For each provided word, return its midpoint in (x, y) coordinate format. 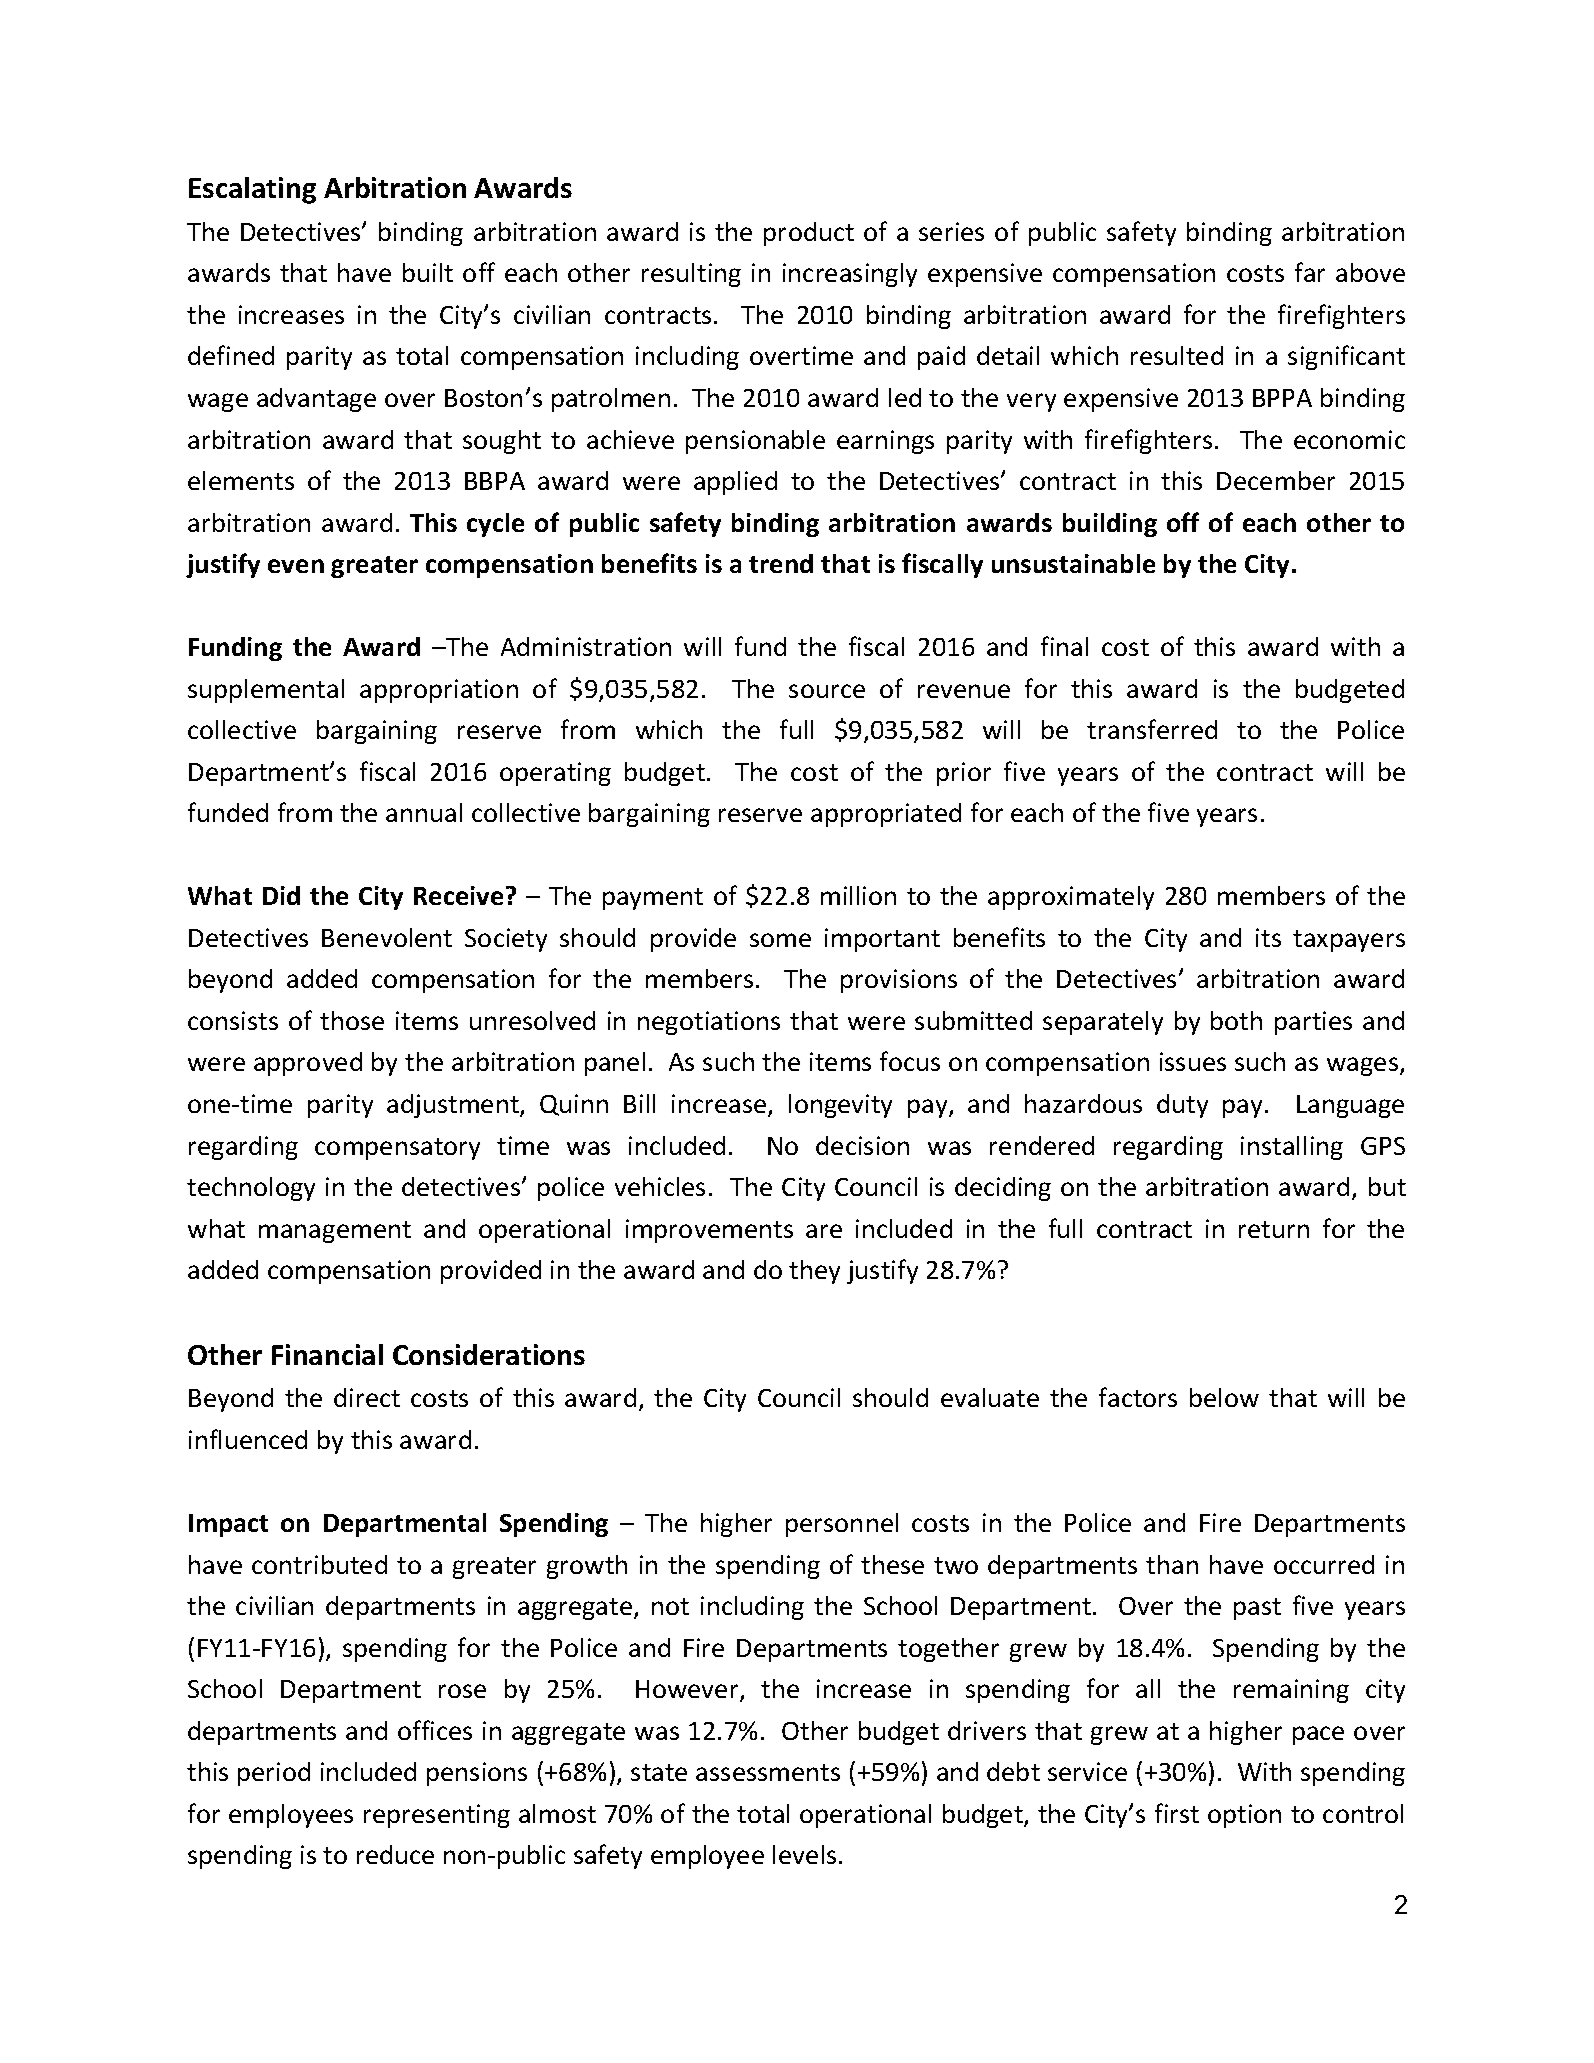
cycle (495, 525)
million (858, 895)
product (809, 234)
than (1172, 1564)
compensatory (397, 1149)
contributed (319, 1564)
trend (781, 563)
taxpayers (1349, 941)
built (428, 272)
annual (424, 812)
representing (437, 1816)
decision (862, 1145)
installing (1292, 1148)
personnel (842, 1525)
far (1310, 272)
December (1276, 480)
